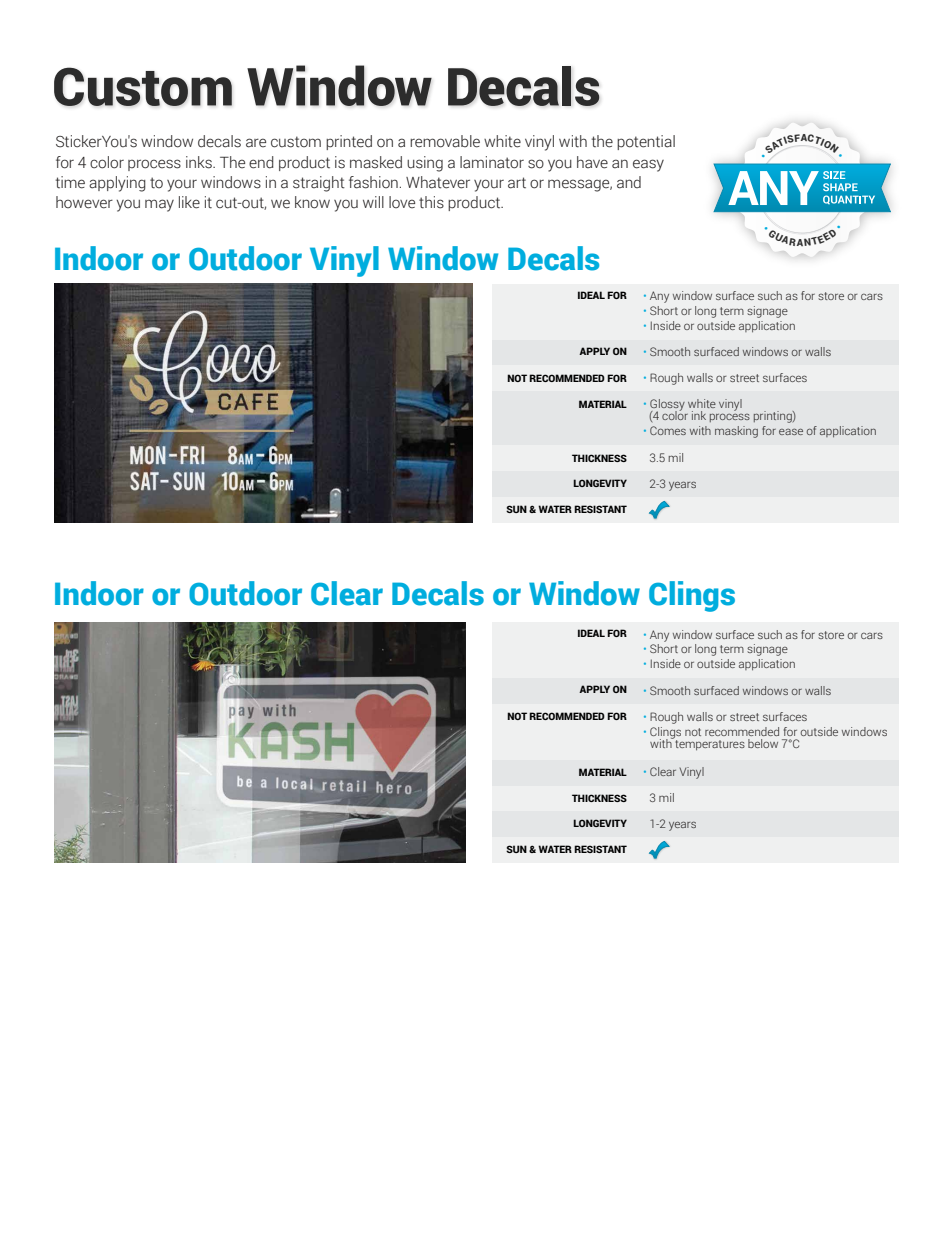  I want to click on inks, so click(200, 162).
